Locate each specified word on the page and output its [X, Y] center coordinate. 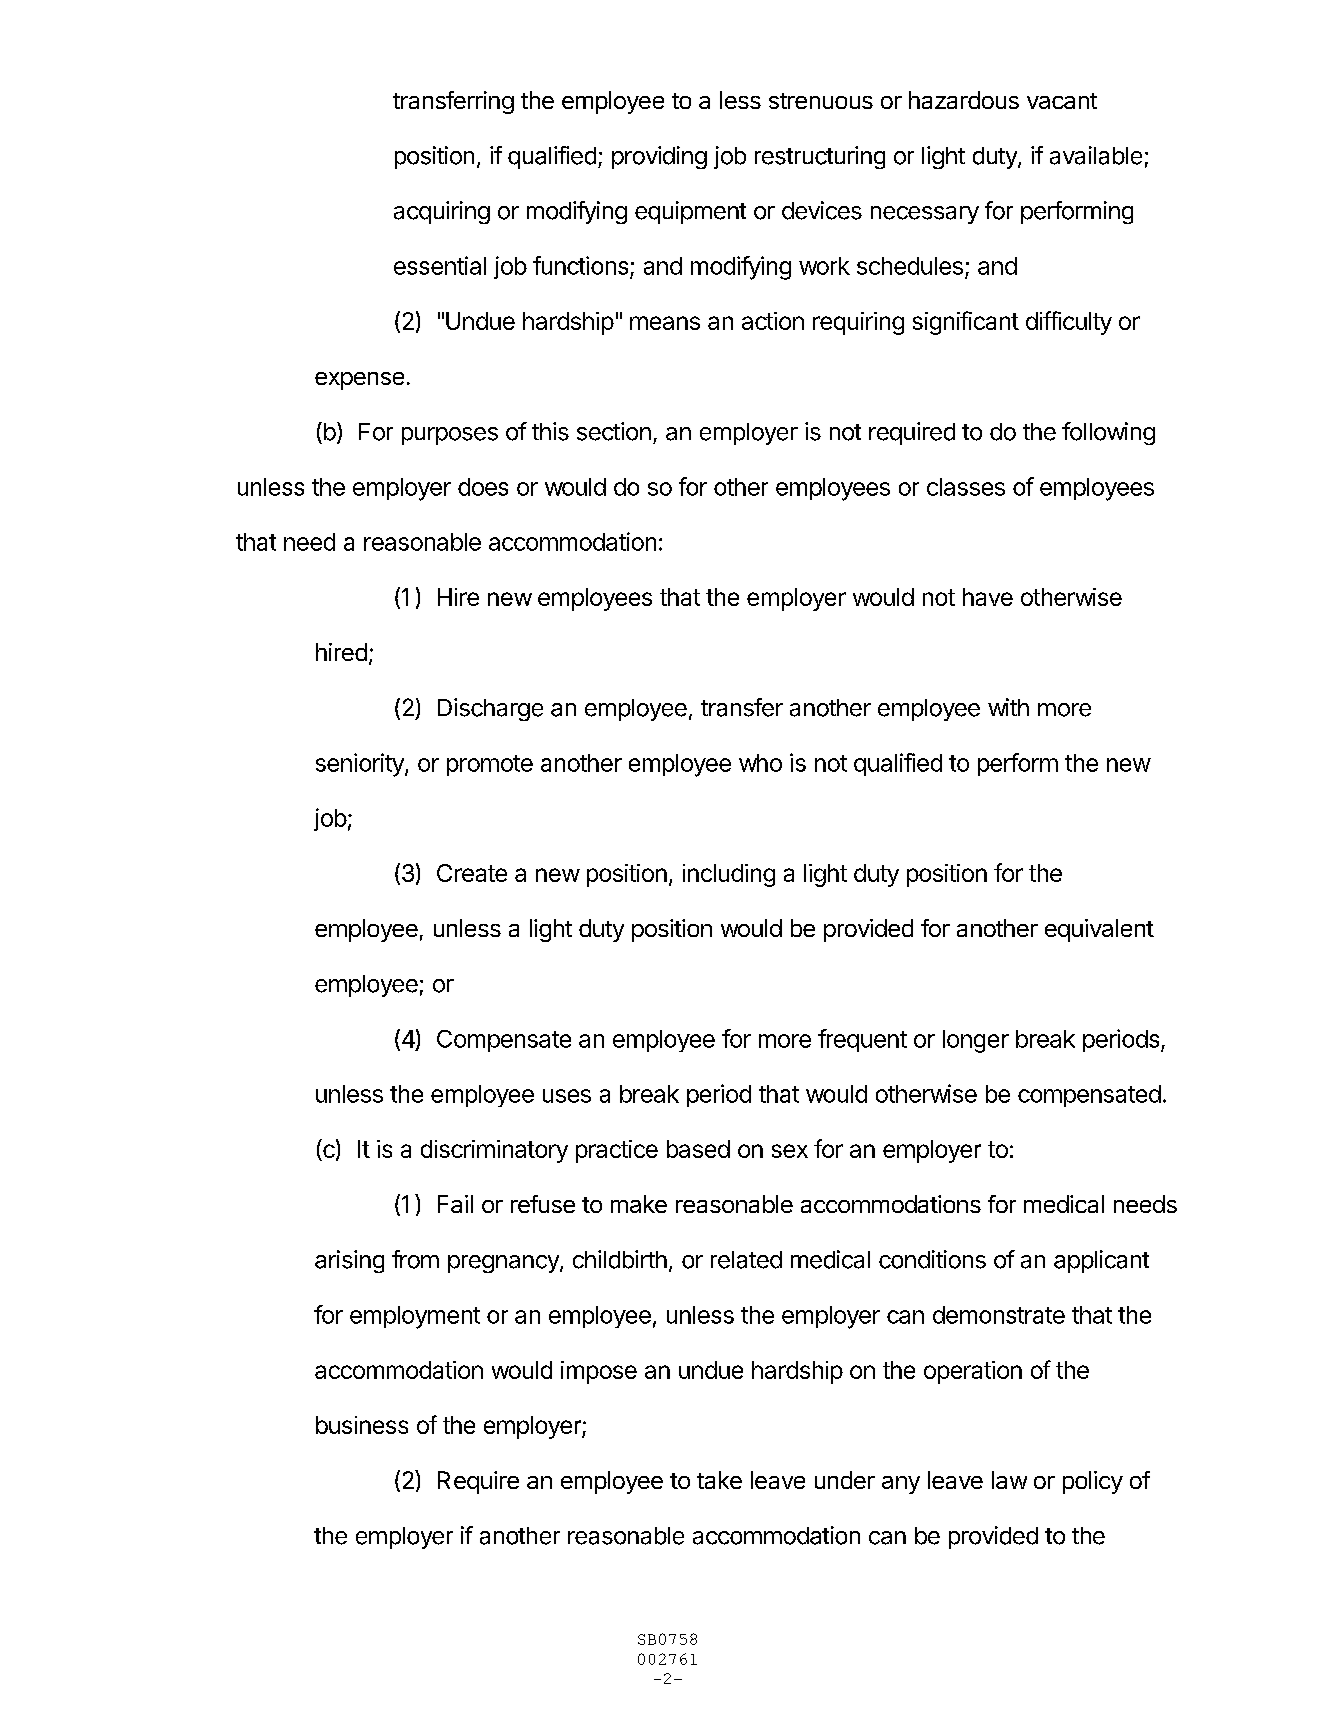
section [614, 431]
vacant [1062, 101]
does [483, 487]
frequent [862, 1040]
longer [976, 1041]
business [362, 1425]
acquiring [442, 212]
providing [659, 157]
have [988, 597]
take [719, 1480]
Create [472, 873]
